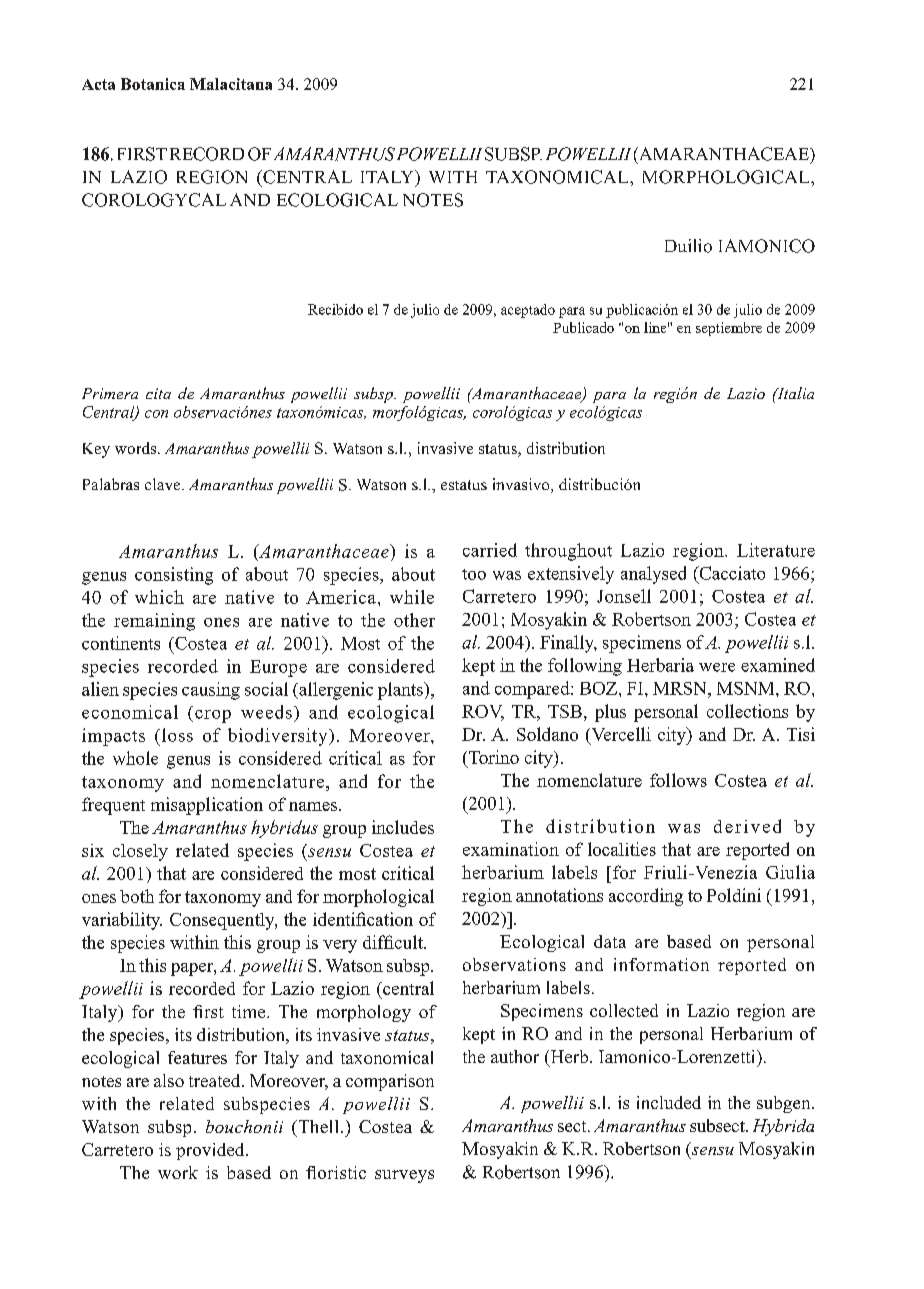 Image resolution: width=924 pixels, height=1289 pixels. I want to click on remaining, so click(154, 622).
